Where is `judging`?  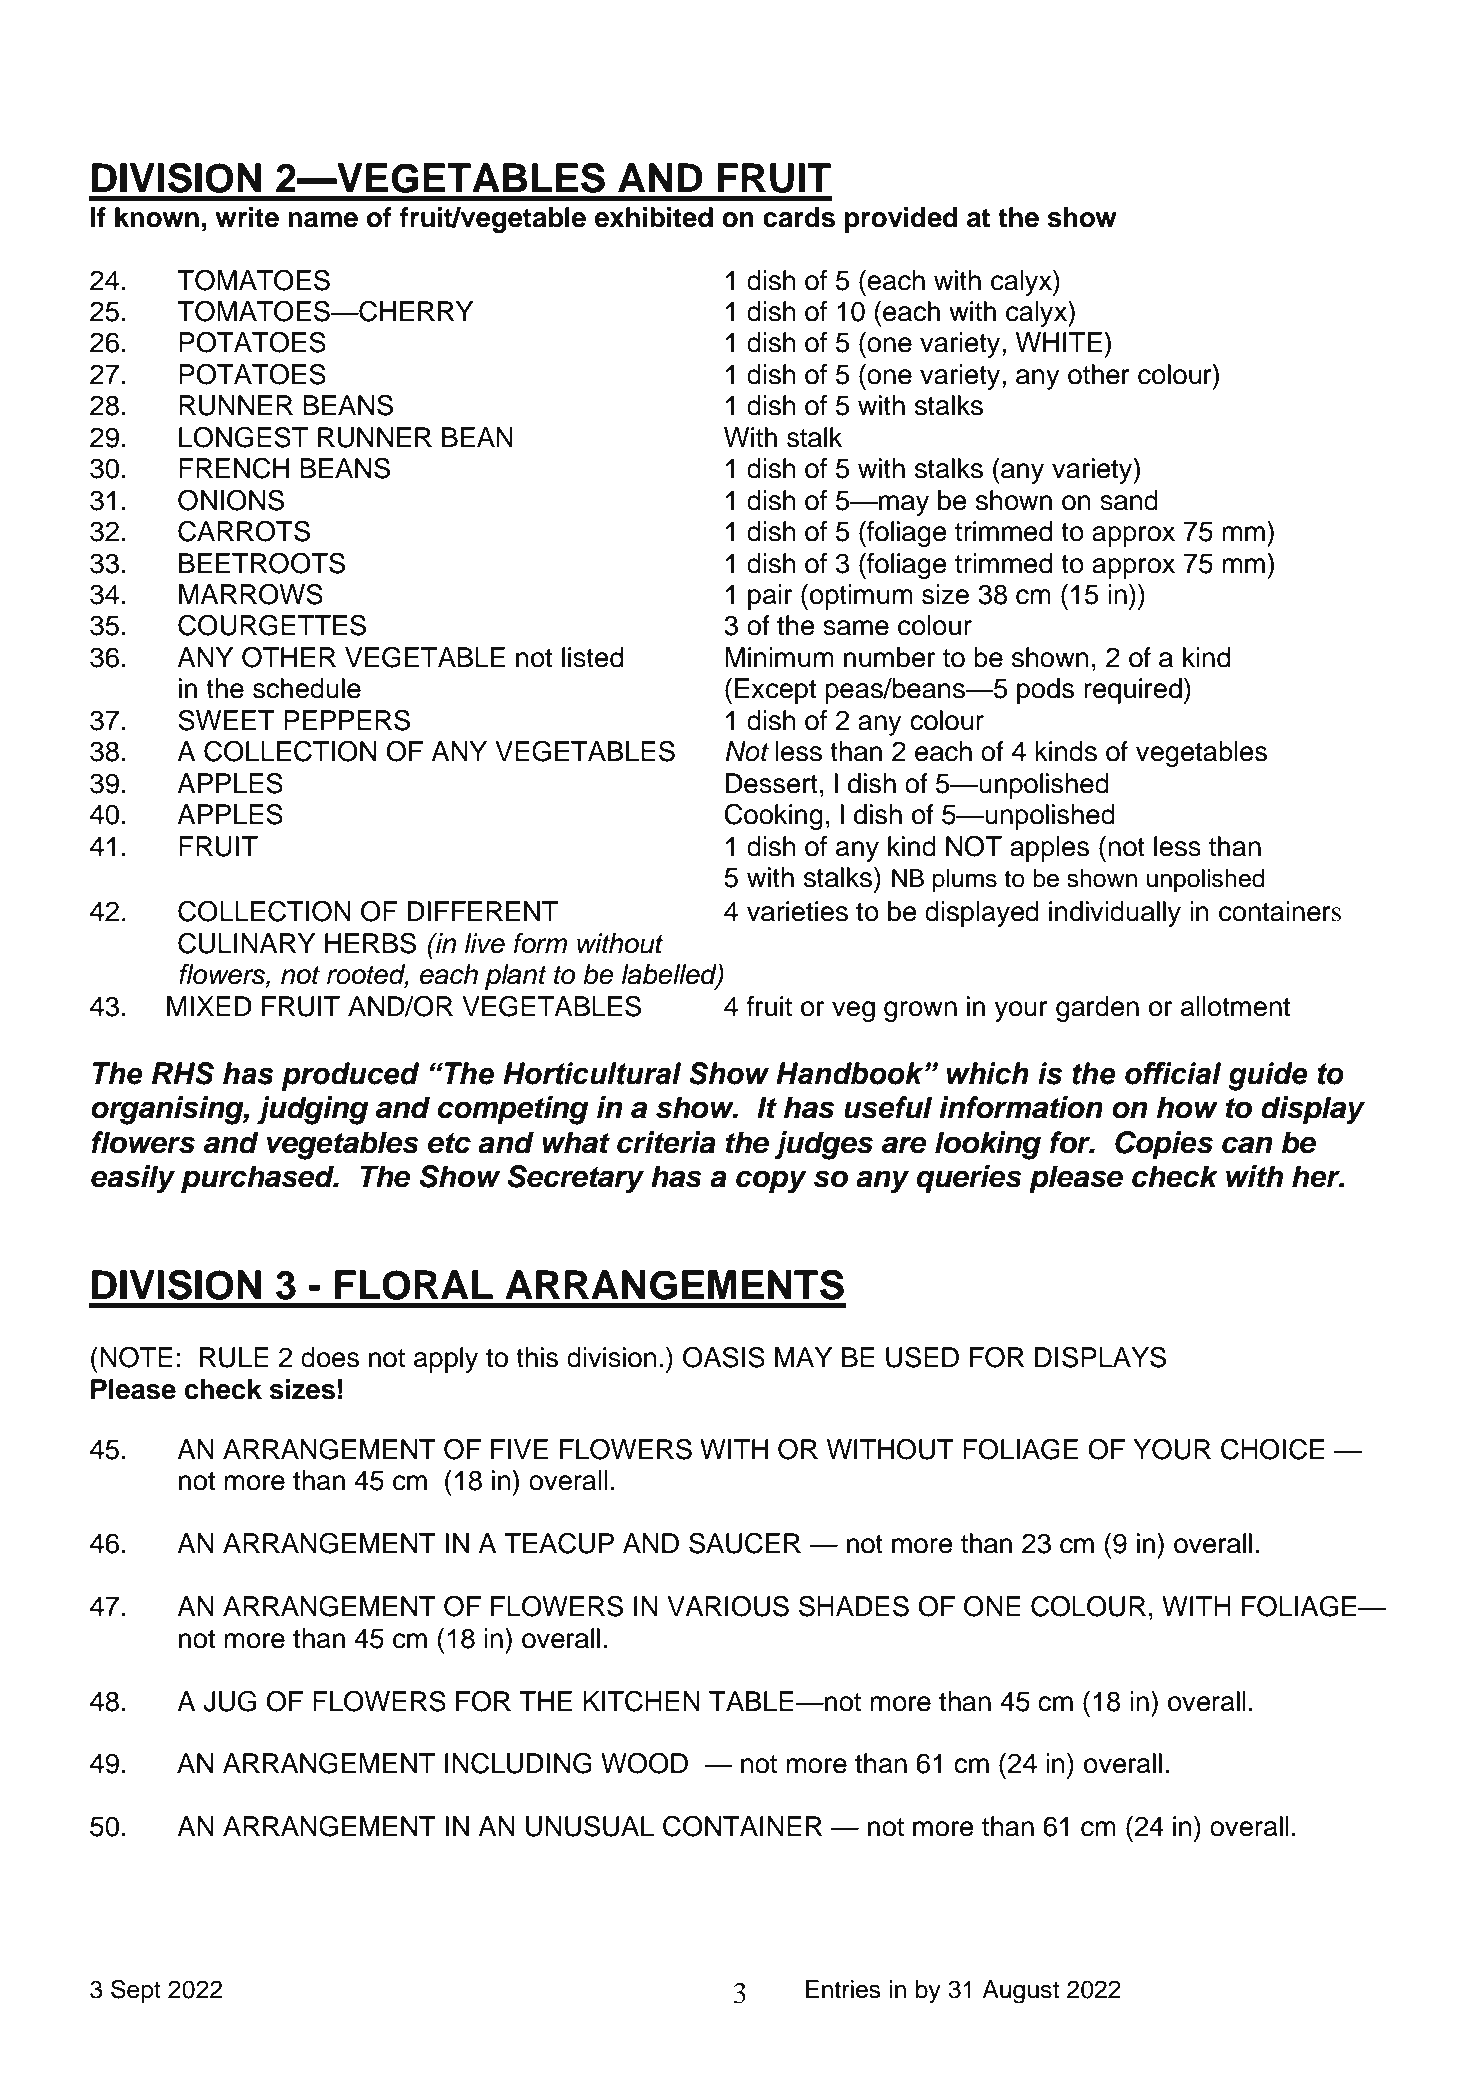 judging is located at coordinates (313, 1110).
